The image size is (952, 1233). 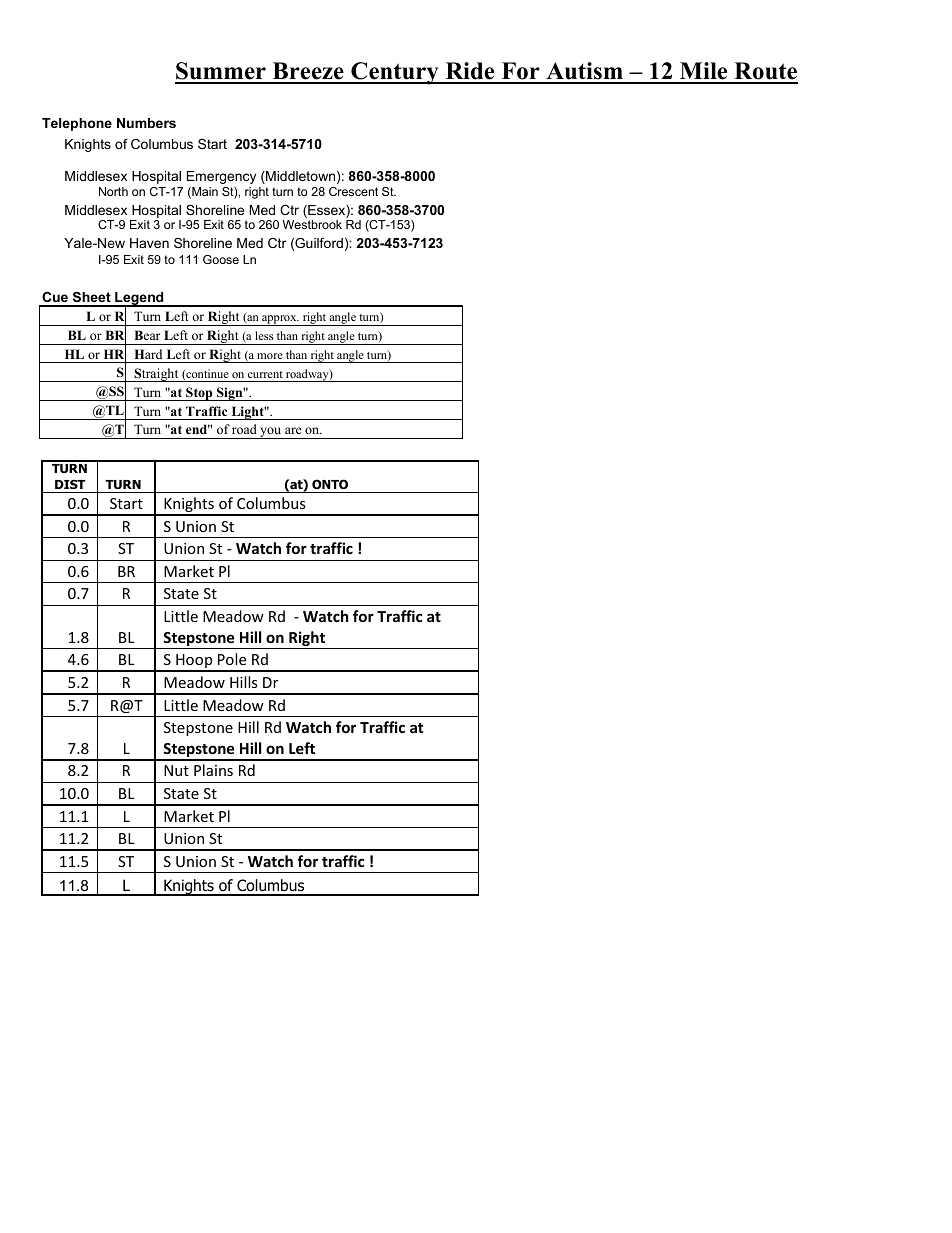 I want to click on ONTO, so click(x=330, y=484).
